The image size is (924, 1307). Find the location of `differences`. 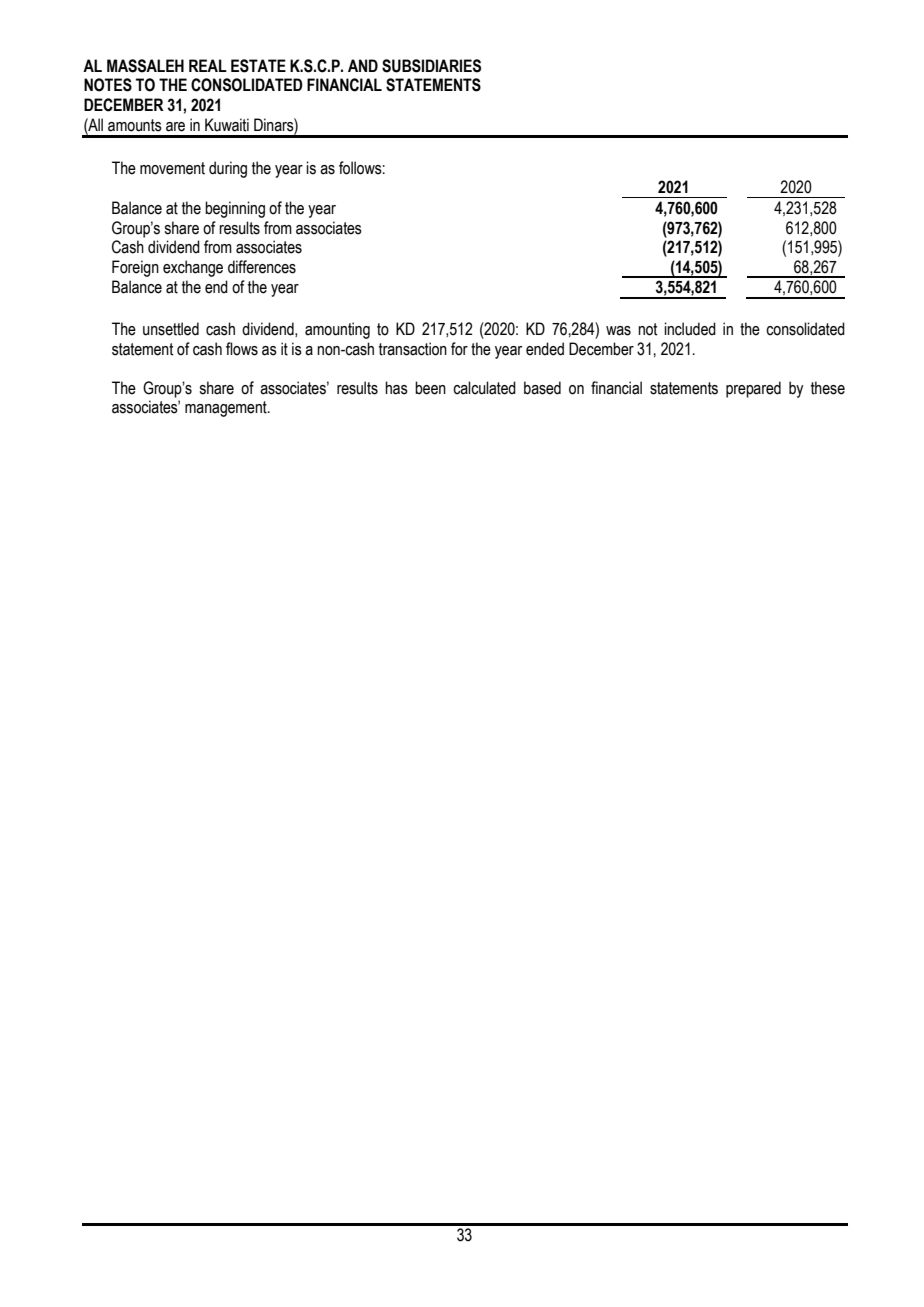

differences is located at coordinates (262, 267).
